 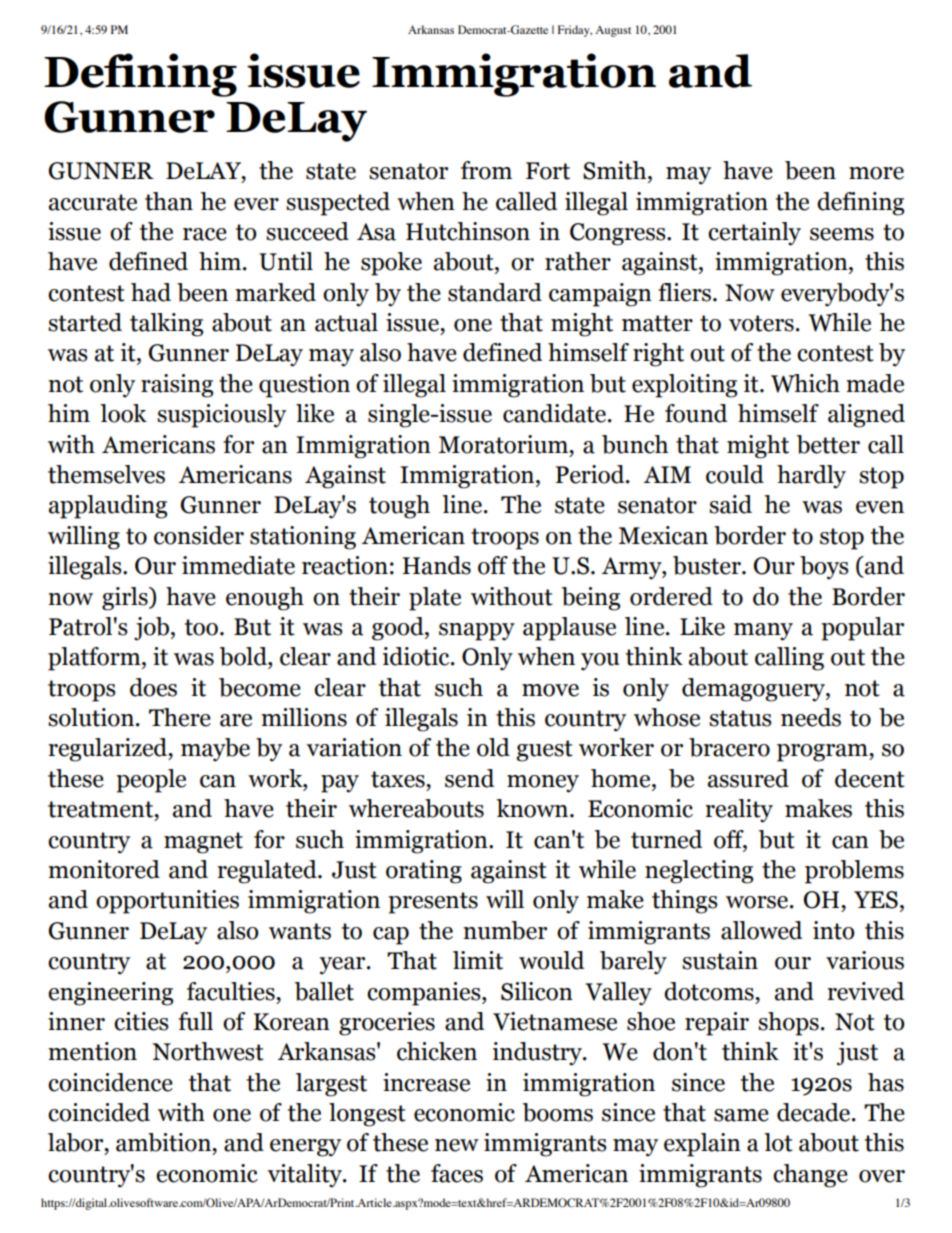 What do you see at coordinates (469, 778) in the document?
I see `send` at bounding box center [469, 778].
